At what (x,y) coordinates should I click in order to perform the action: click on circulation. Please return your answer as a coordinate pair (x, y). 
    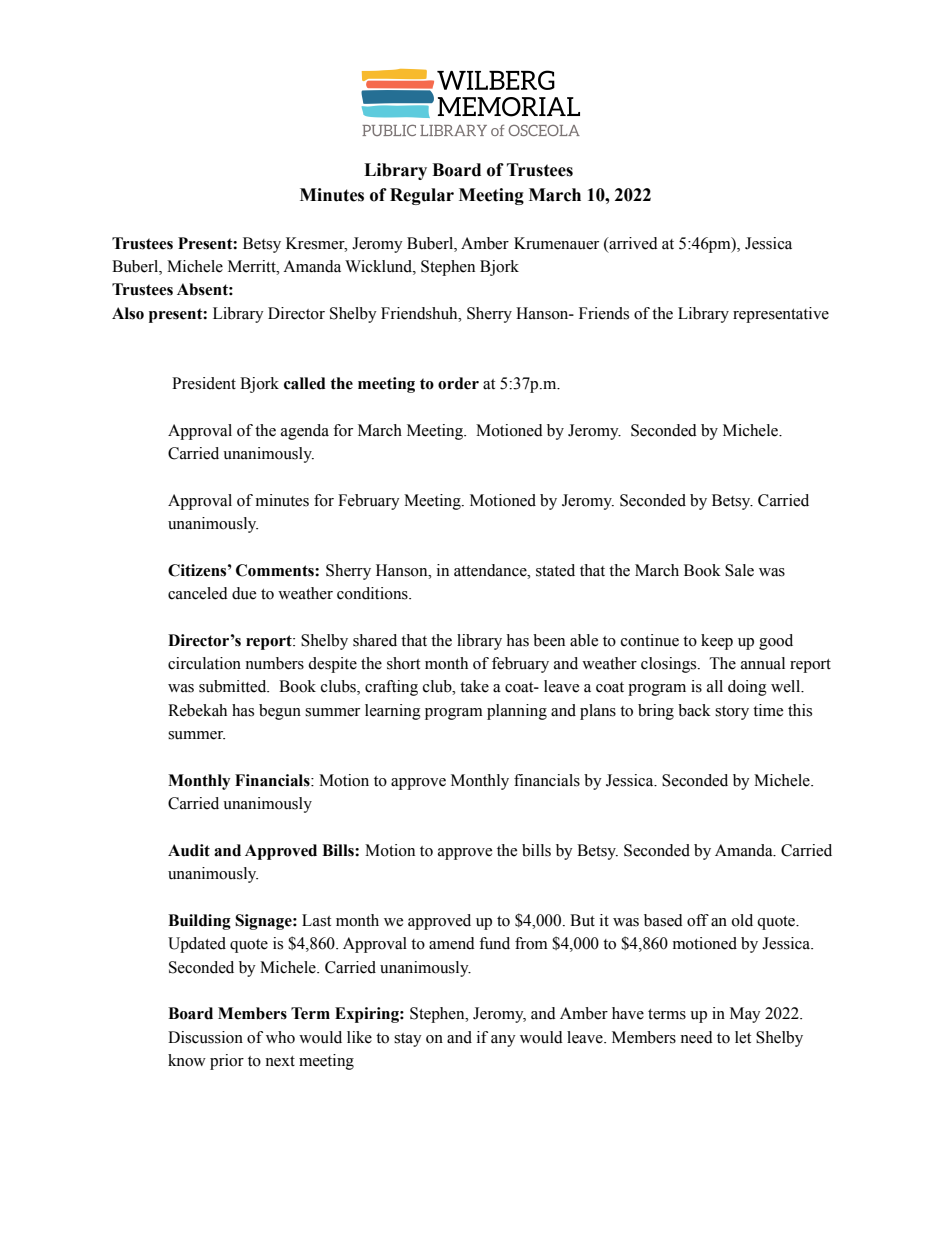
    Looking at the image, I should click on (204, 663).
